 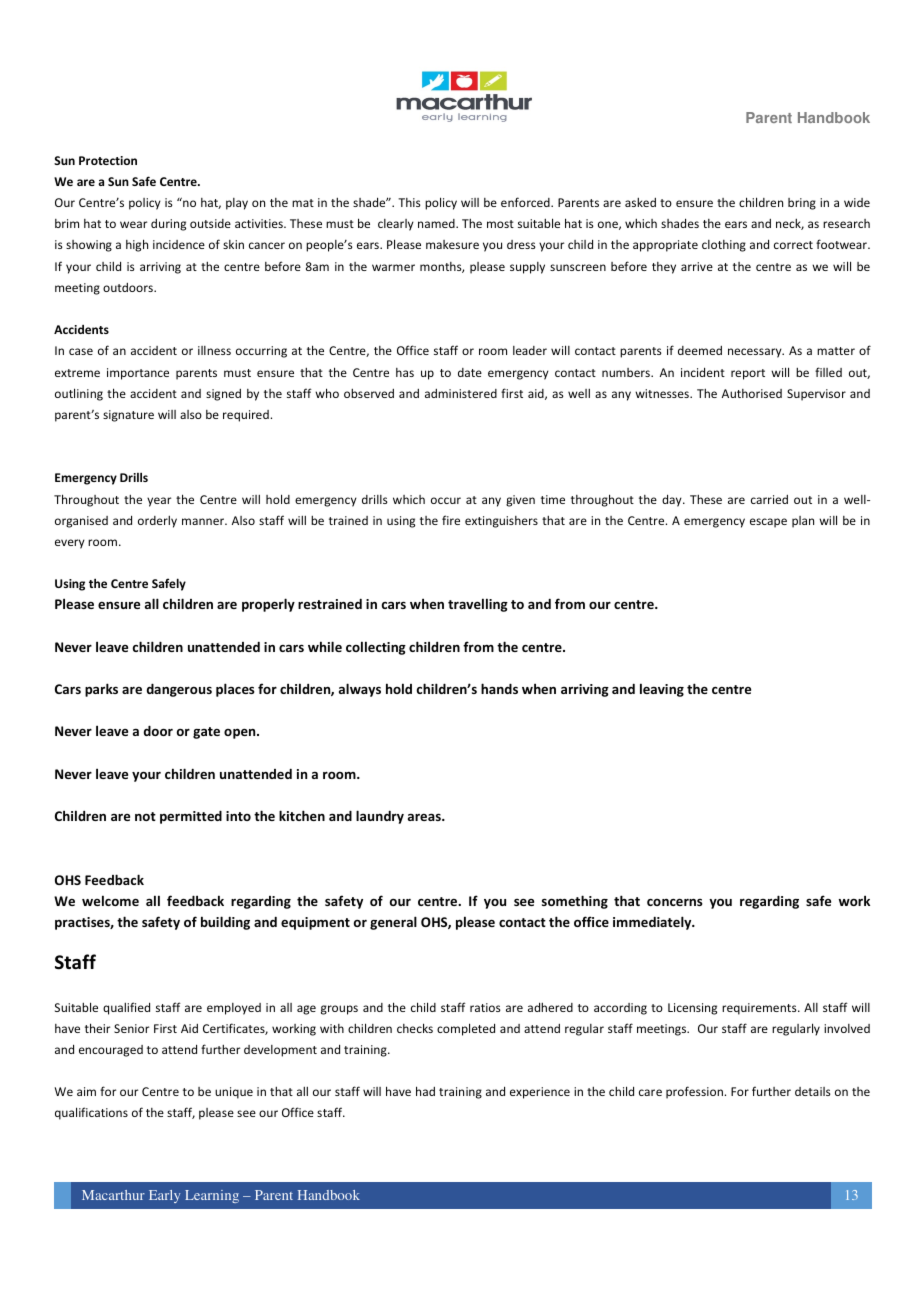 What do you see at coordinates (437, 223) in the document?
I see `named` at bounding box center [437, 223].
